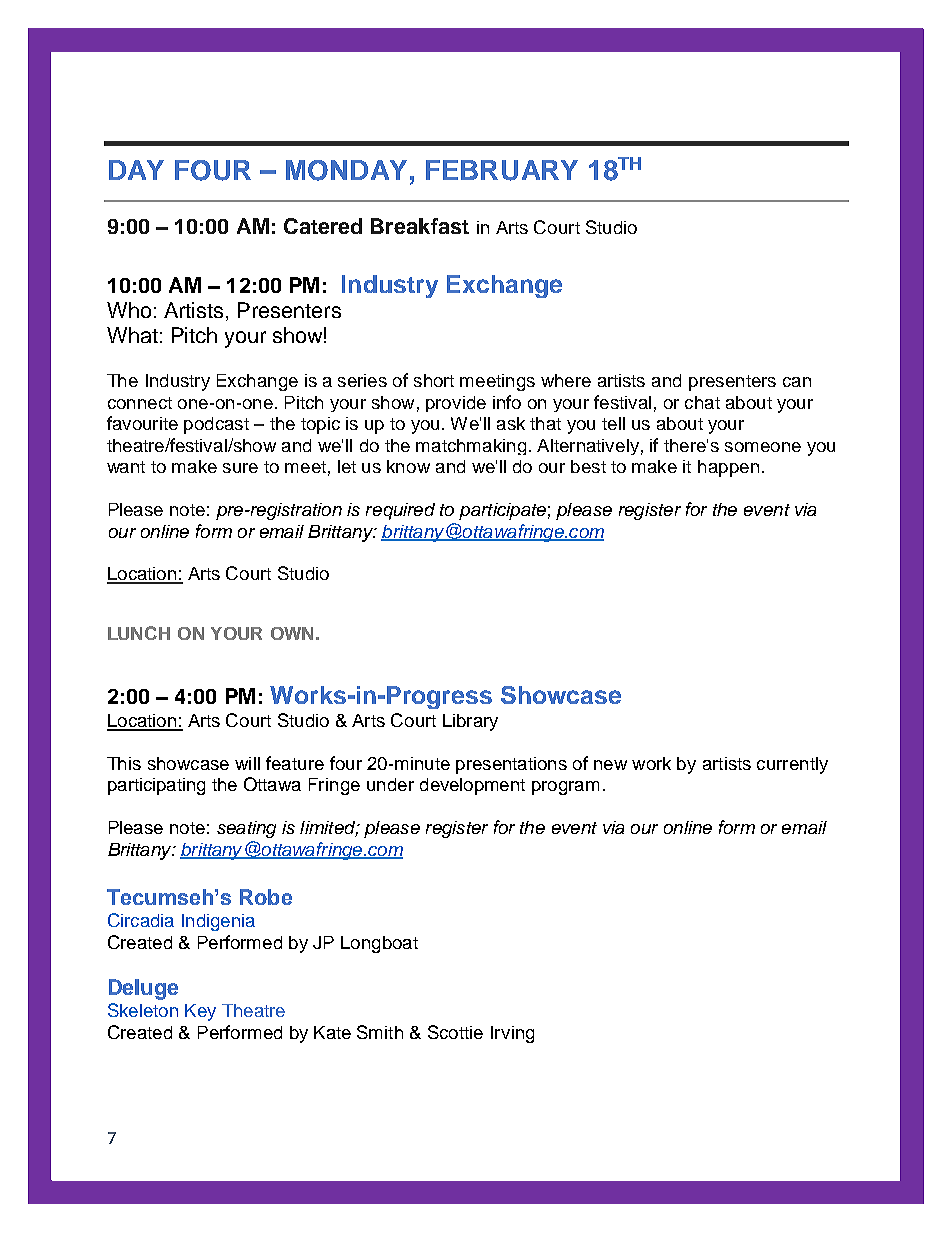 This document has width=952, height=1233. What do you see at coordinates (240, 468) in the document?
I see `sure` at bounding box center [240, 468].
